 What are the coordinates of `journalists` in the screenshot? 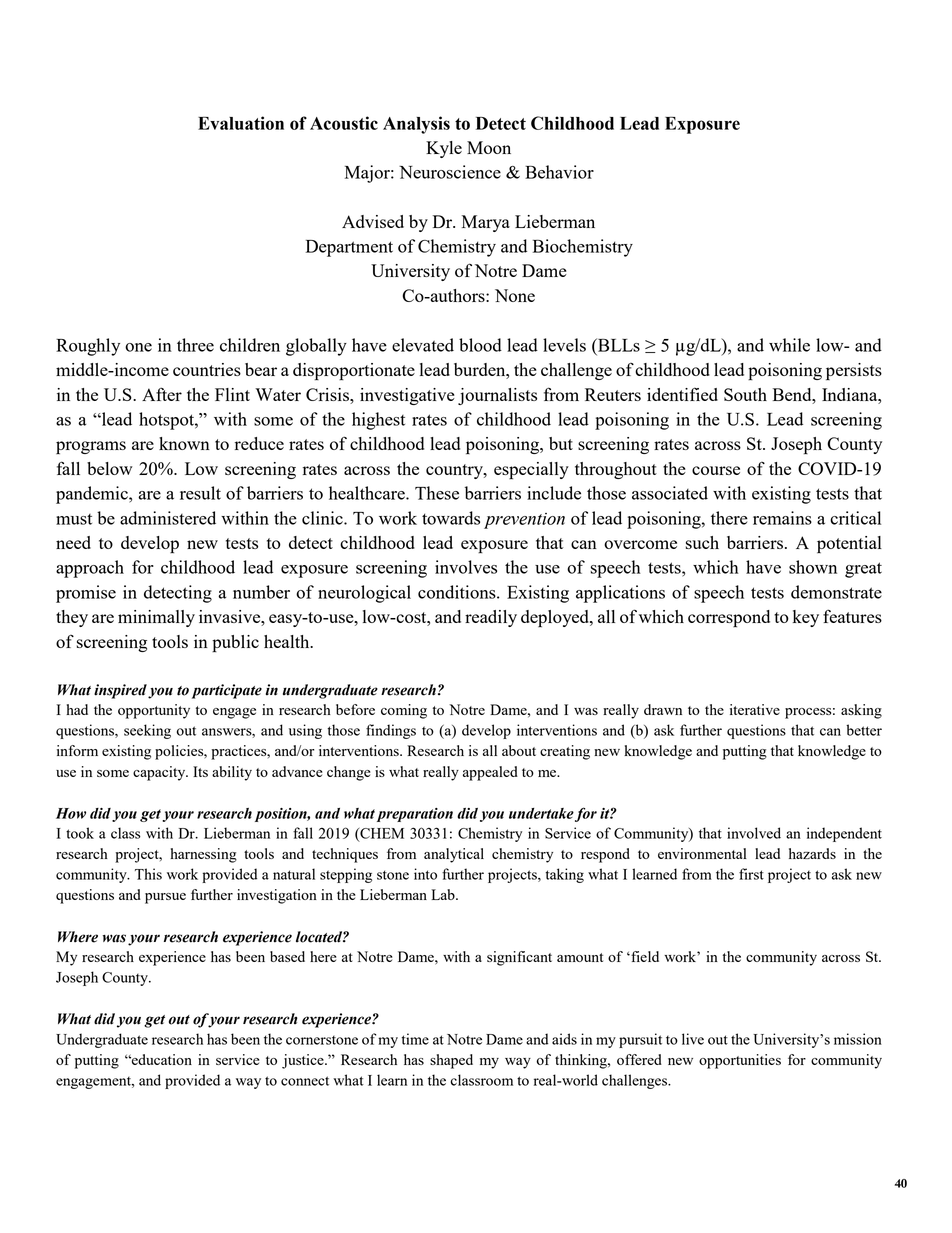 It's located at (497, 396).
